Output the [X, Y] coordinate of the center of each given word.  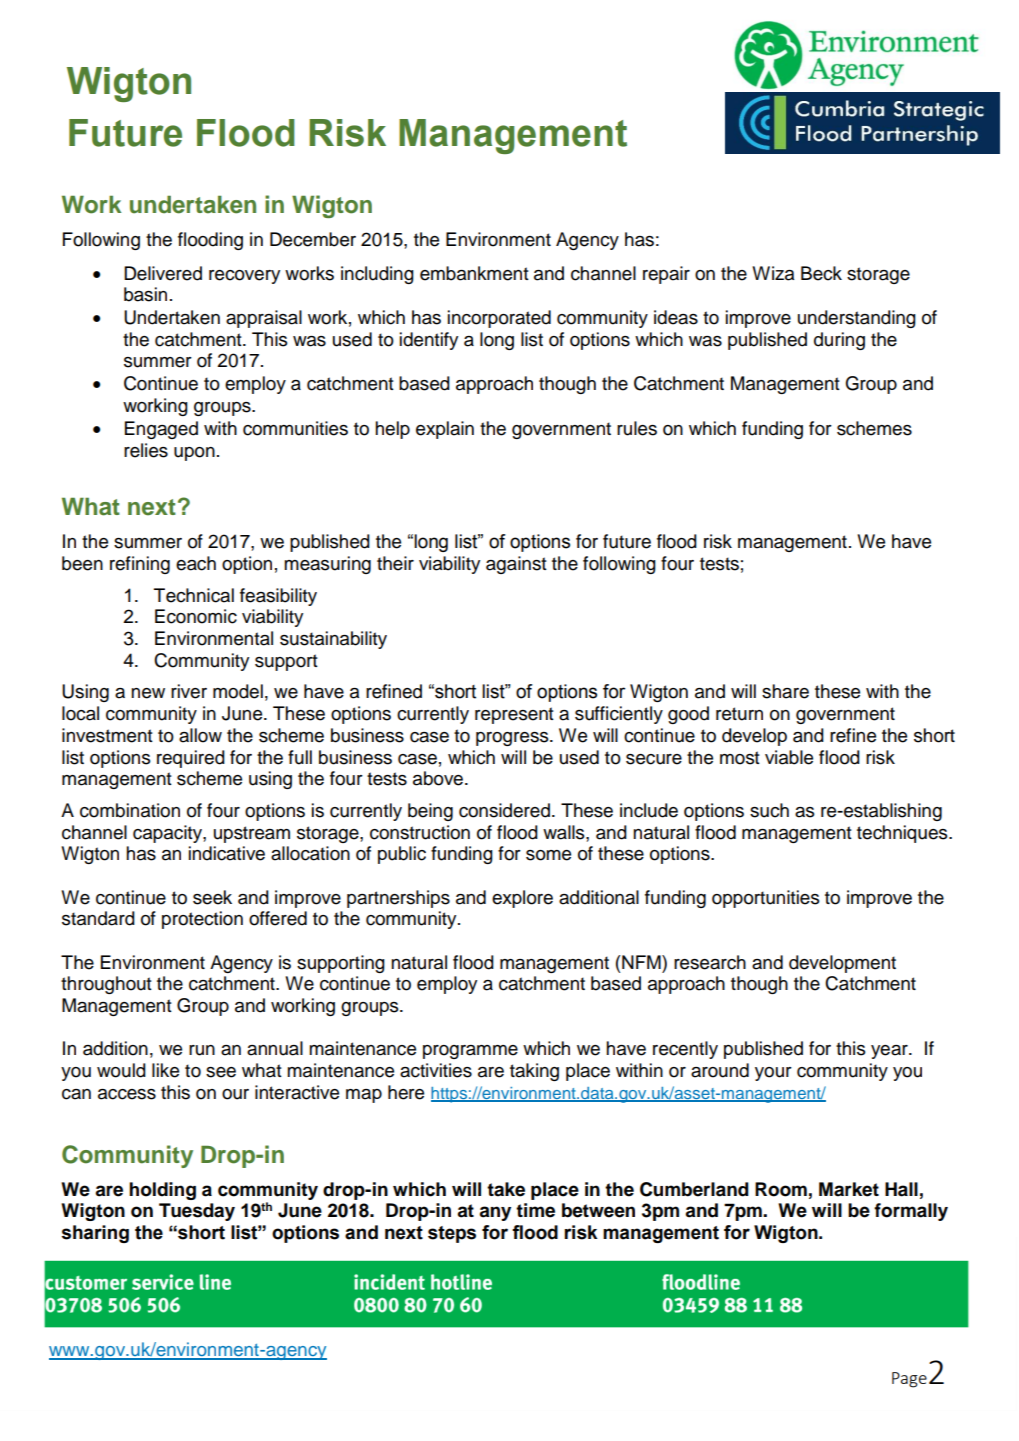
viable [789, 757]
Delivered [163, 273]
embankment [474, 273]
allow [200, 735]
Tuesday [197, 1212]
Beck [821, 273]
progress [513, 739]
